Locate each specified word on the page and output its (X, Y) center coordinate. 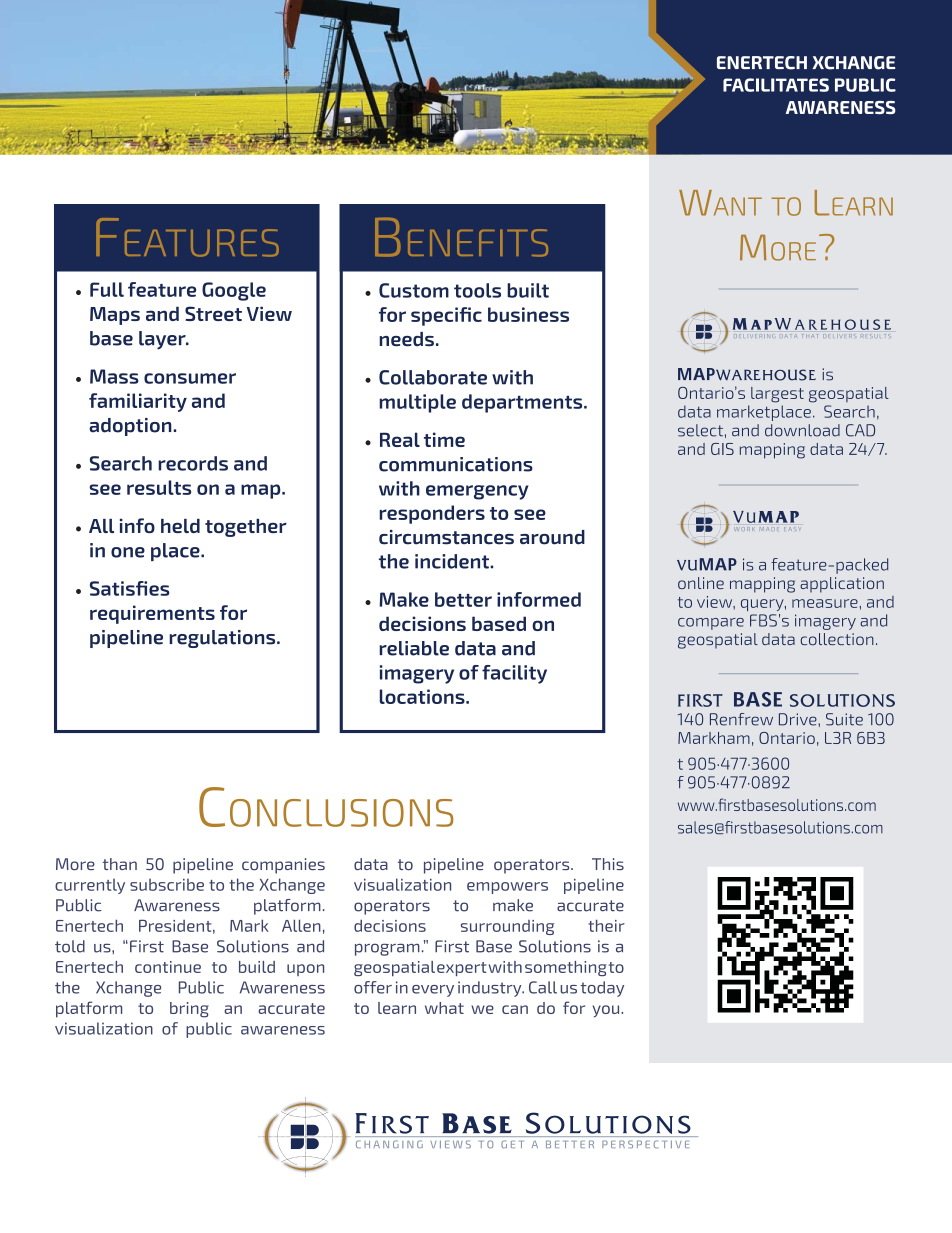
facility (514, 674)
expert (462, 969)
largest (777, 395)
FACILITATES (776, 85)
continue (168, 967)
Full (107, 289)
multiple (417, 403)
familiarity (138, 402)
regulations (223, 639)
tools (477, 290)
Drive (799, 719)
